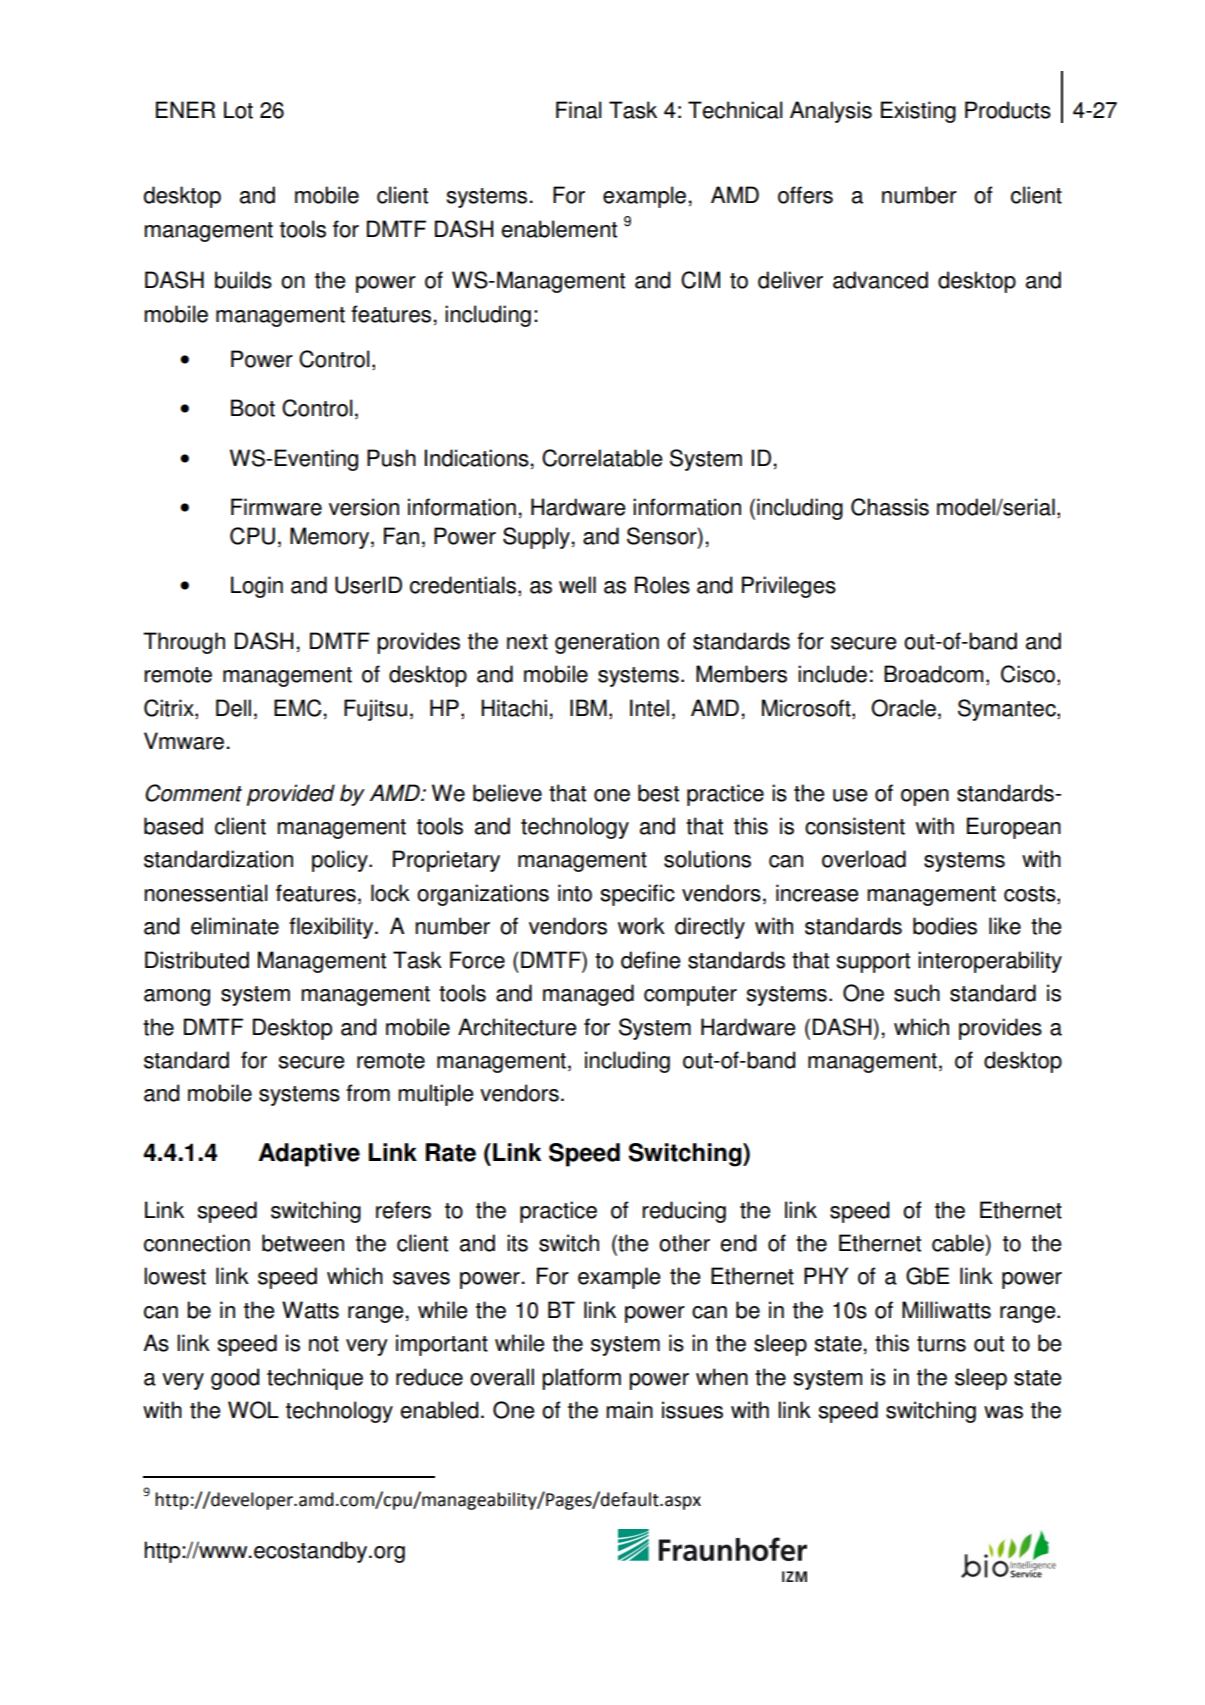  Describe the element at coordinates (527, 642) in the screenshot. I see `next` at that location.
